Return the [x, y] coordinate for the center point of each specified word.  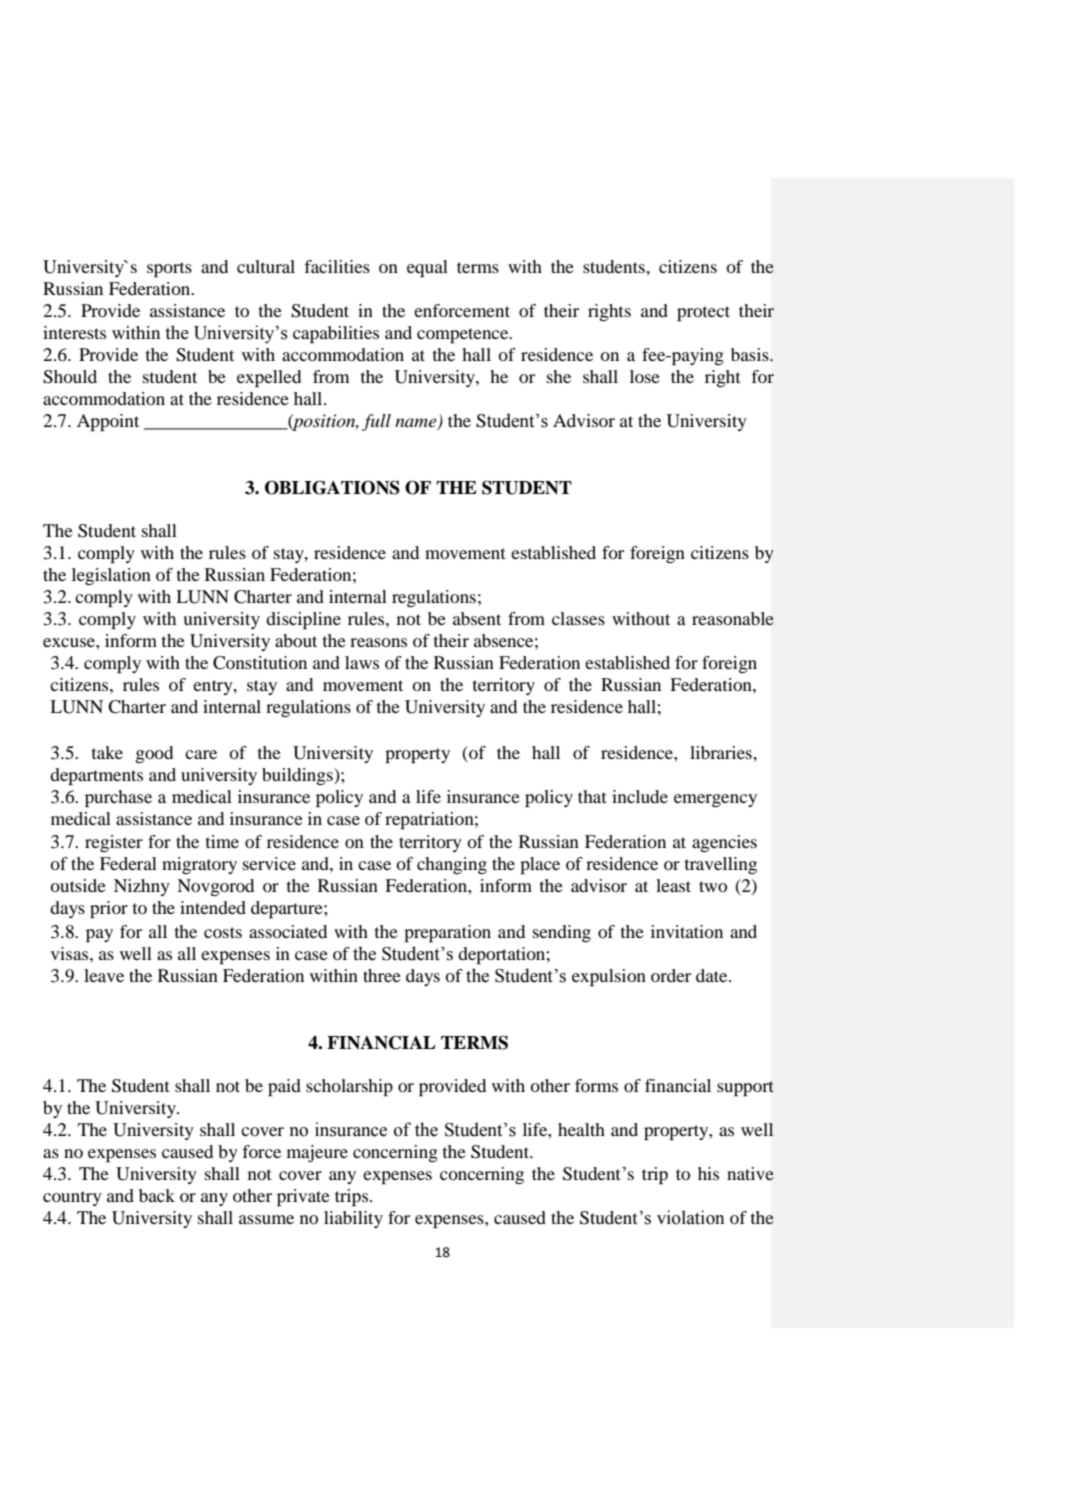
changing [452, 865]
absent [477, 618]
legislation [111, 576]
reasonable [733, 618]
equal [427, 268]
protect [703, 313]
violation [690, 1217]
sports [169, 269]
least [673, 885]
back [157, 1195]
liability [353, 1219]
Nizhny [142, 887]
